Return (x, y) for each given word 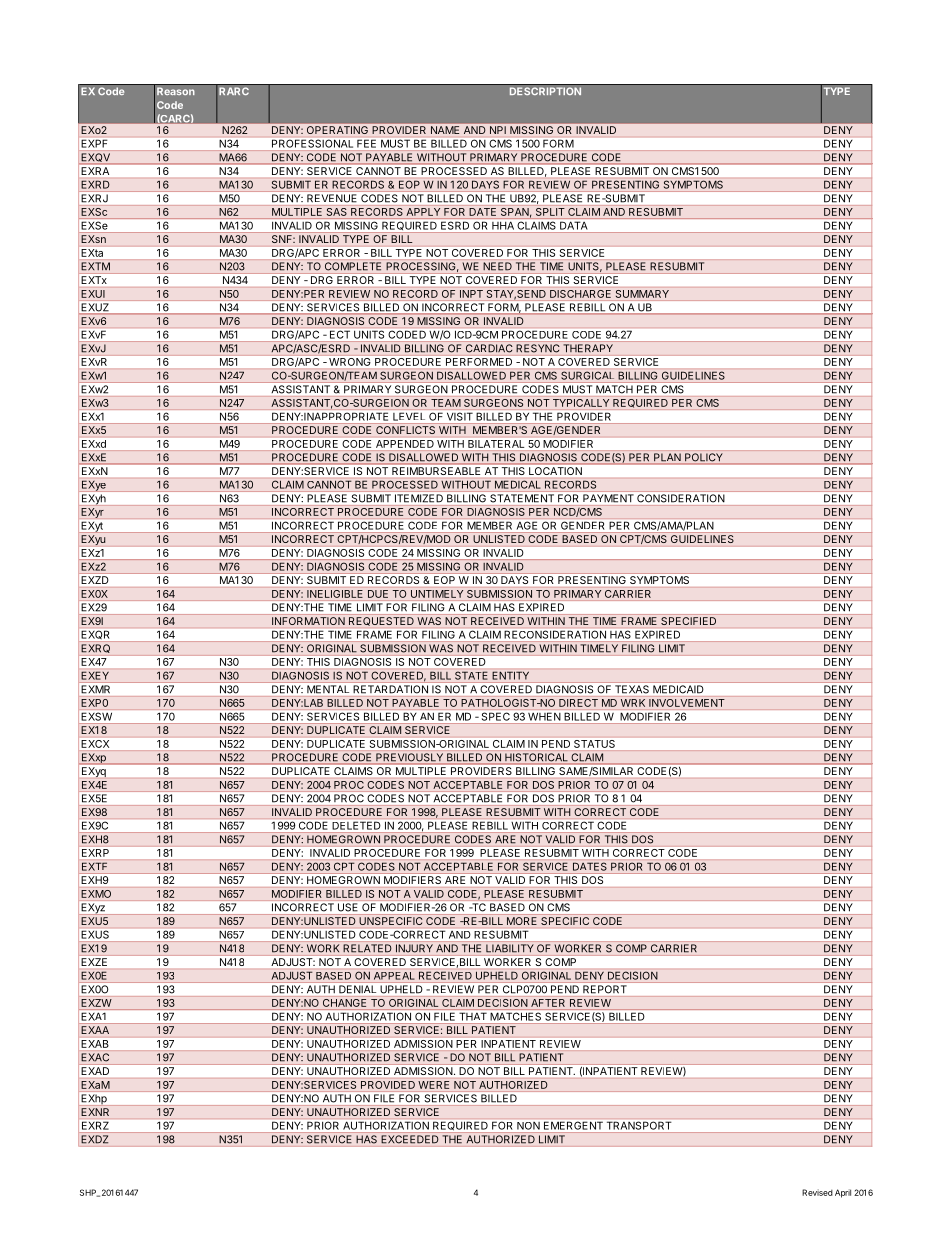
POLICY (704, 458)
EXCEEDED (410, 1139)
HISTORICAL (536, 758)
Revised (817, 1192)
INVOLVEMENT (687, 703)
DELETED (356, 826)
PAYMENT (608, 498)
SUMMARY (642, 294)
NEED (497, 266)
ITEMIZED (419, 498)
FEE (366, 144)
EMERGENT (573, 1126)
